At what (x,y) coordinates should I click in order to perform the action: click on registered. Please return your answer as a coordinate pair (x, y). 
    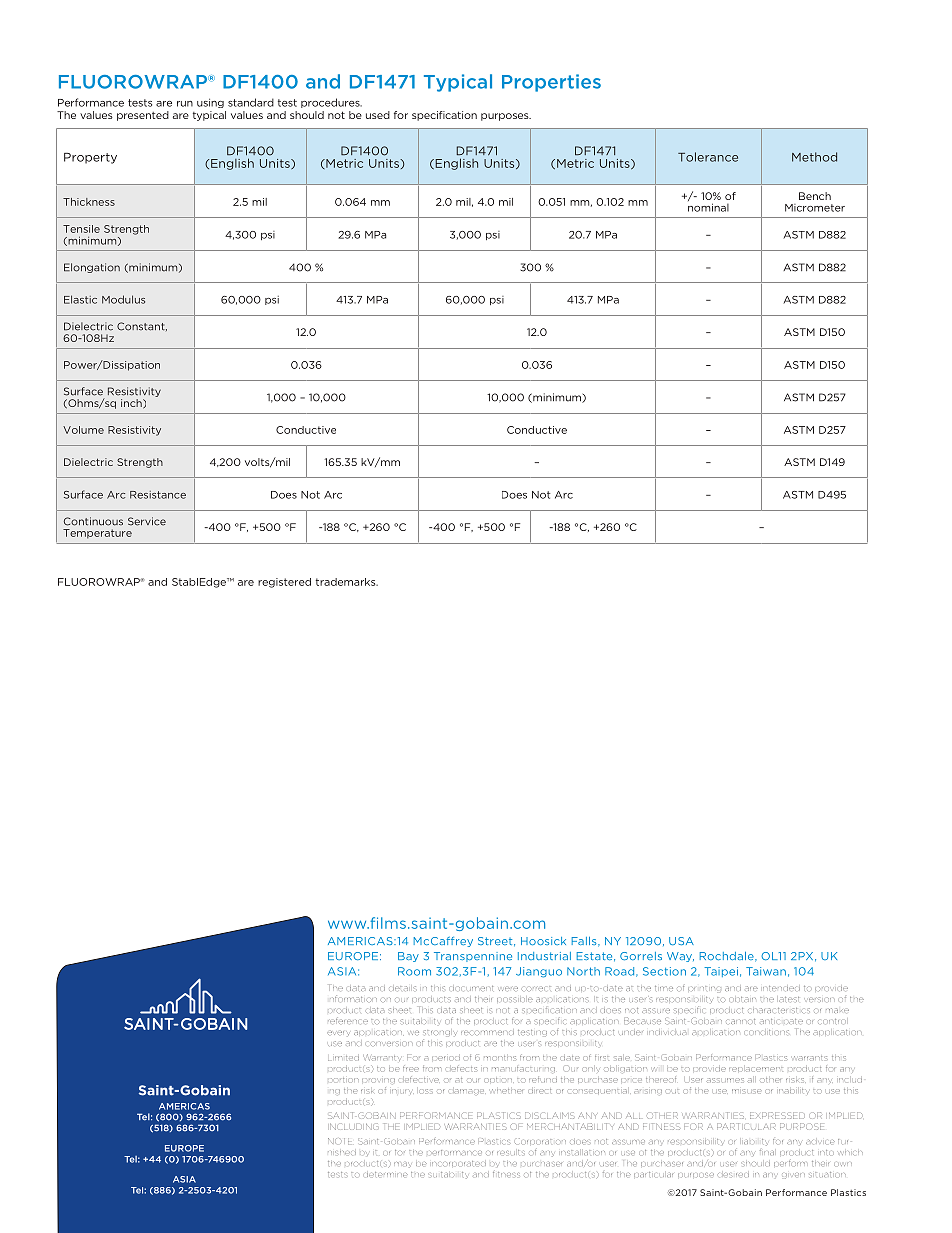
    Looking at the image, I should click on (284, 583).
